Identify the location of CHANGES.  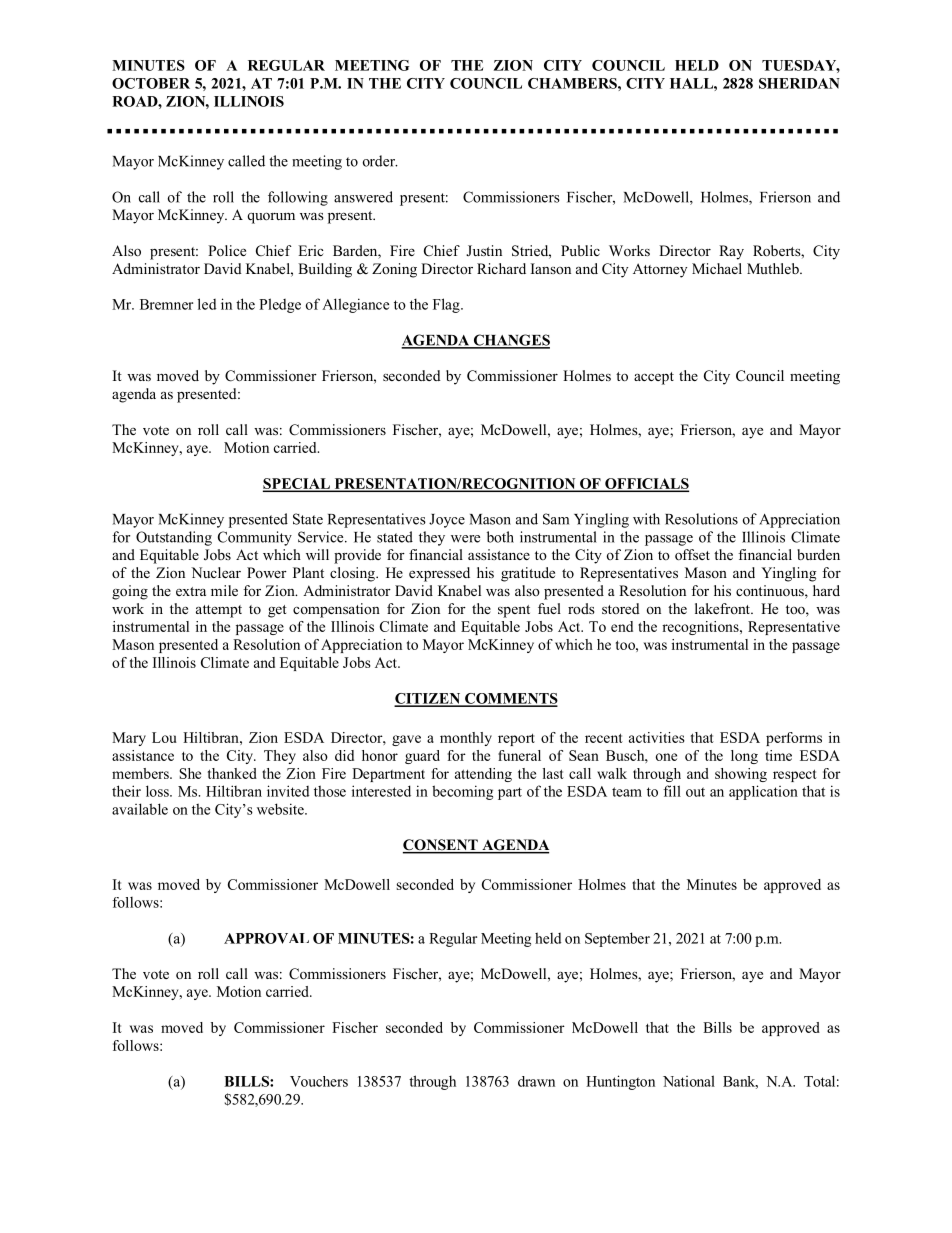
(510, 341).
